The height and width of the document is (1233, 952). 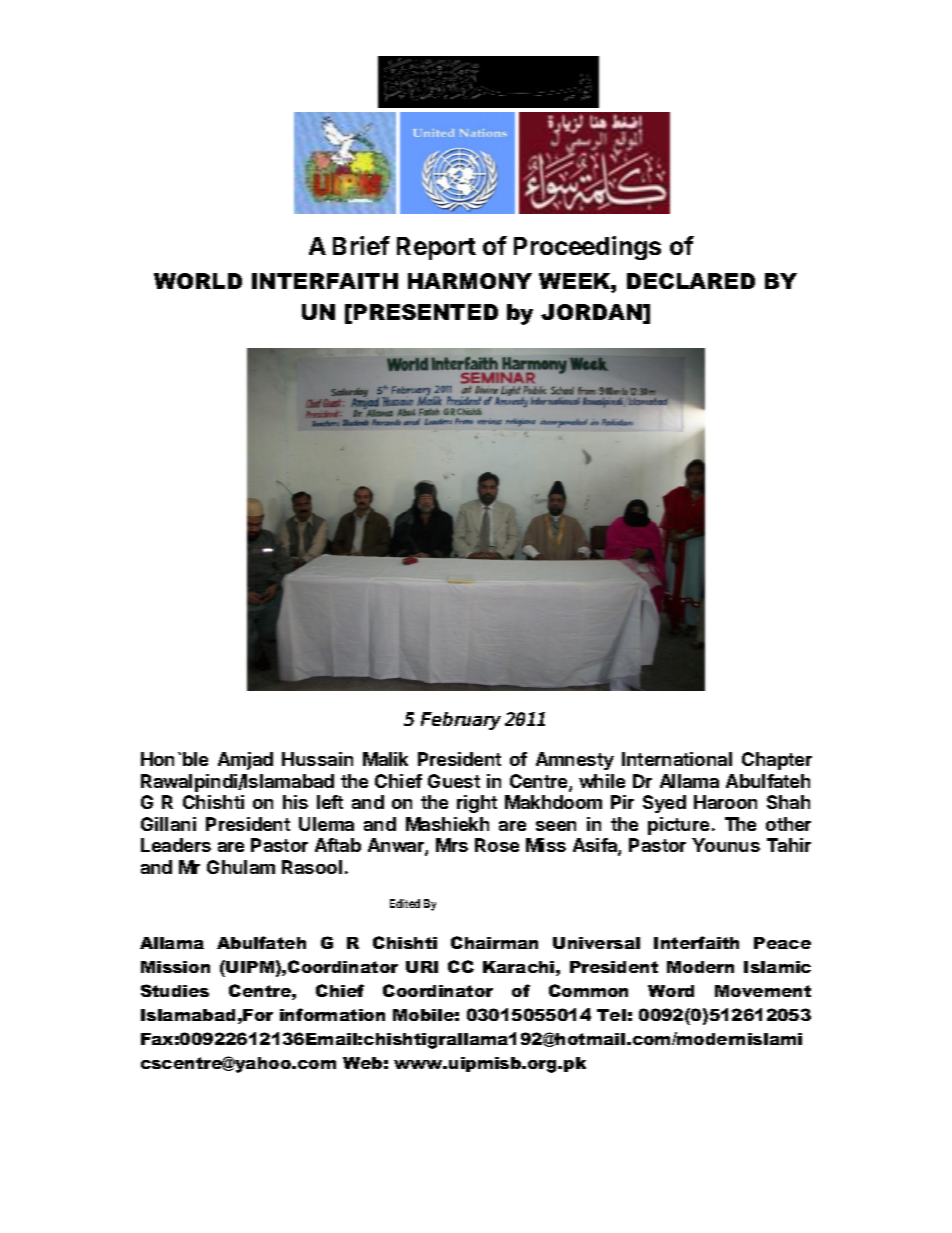 I want to click on February, so click(x=461, y=721).
